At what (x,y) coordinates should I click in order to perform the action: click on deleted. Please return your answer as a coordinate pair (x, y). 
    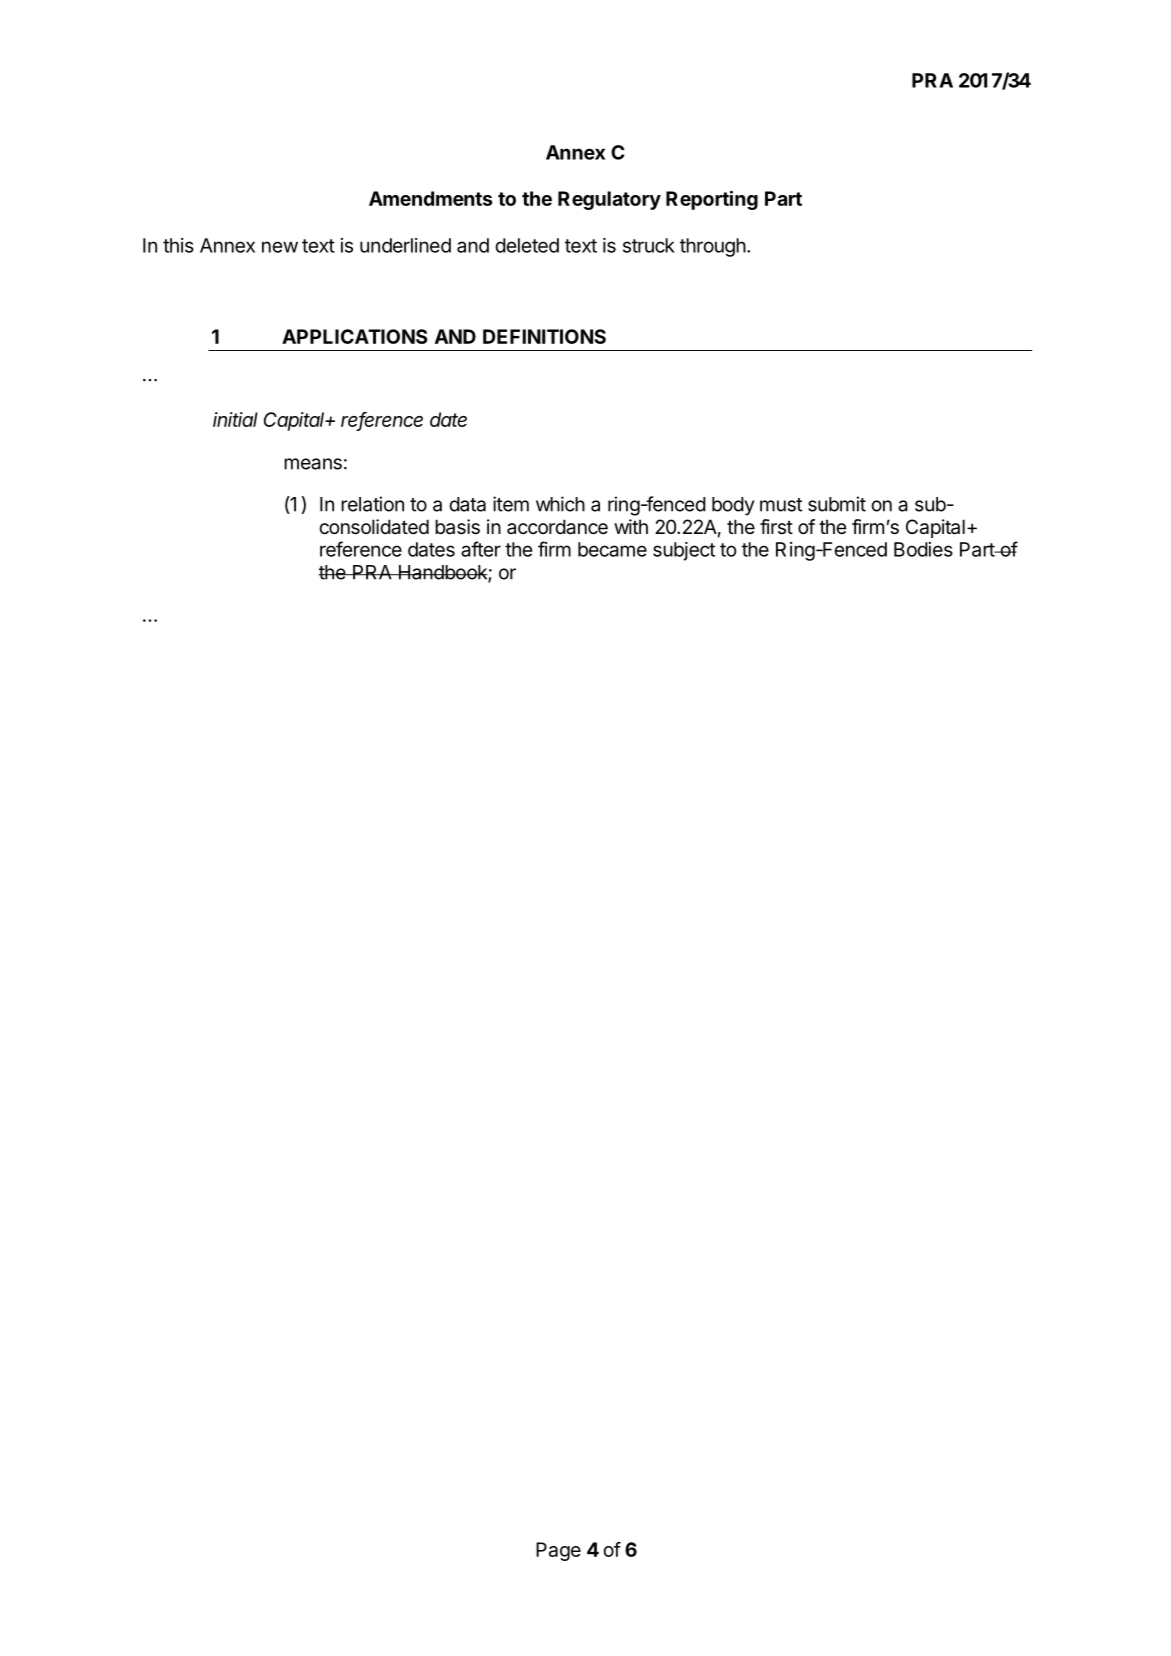
    Looking at the image, I should click on (527, 245).
